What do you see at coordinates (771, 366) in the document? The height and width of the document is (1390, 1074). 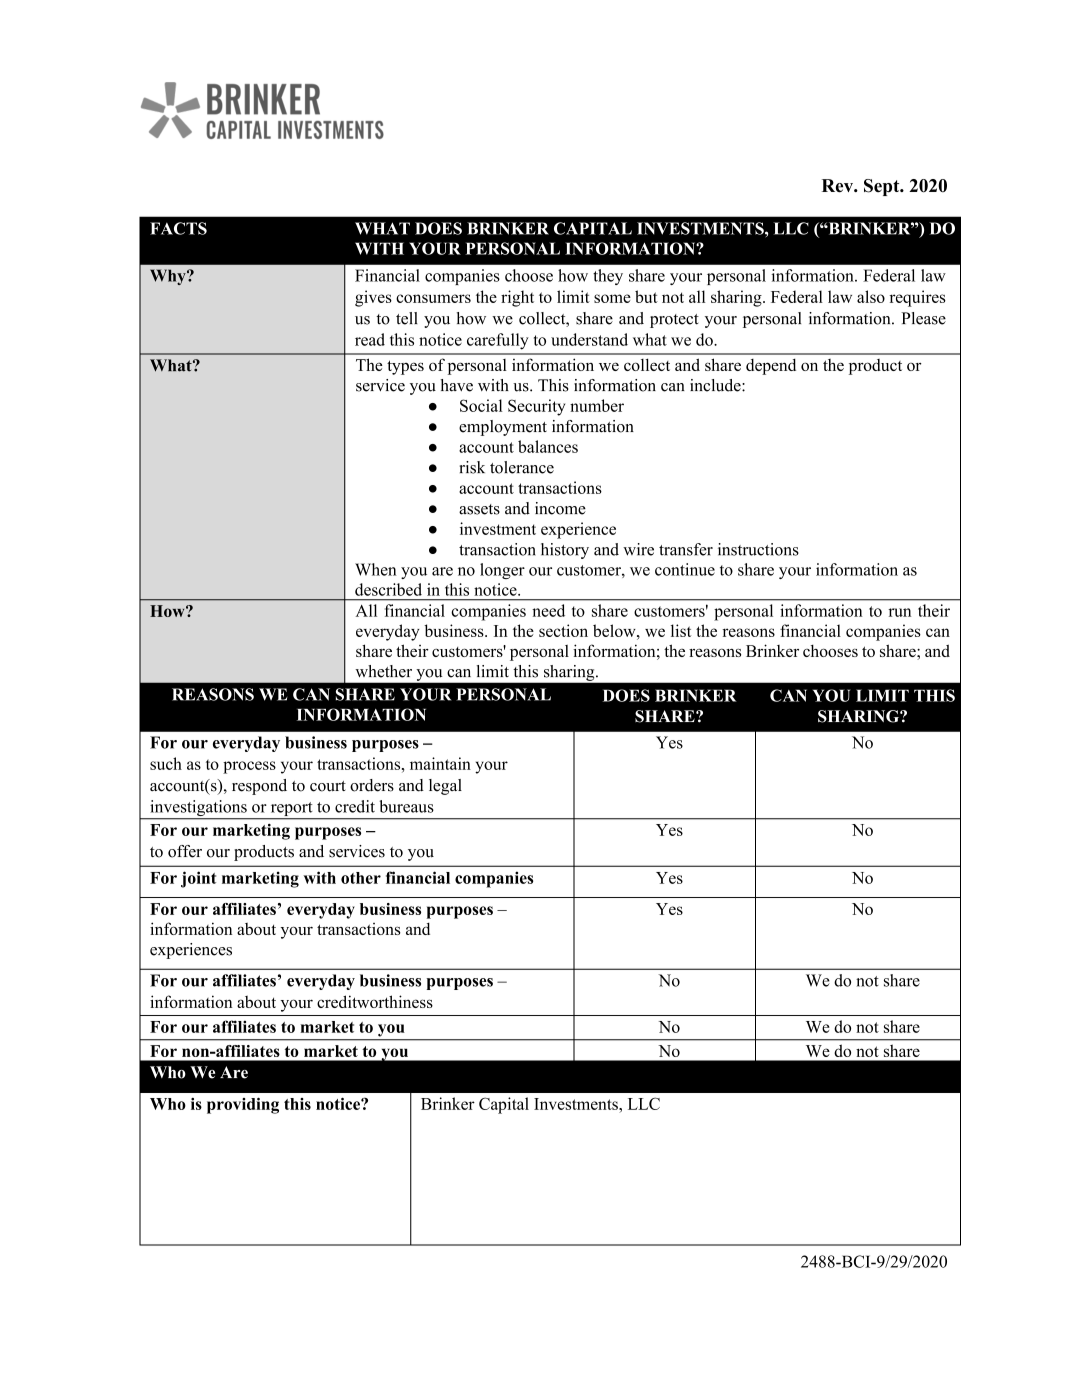 I see `depend` at bounding box center [771, 366].
